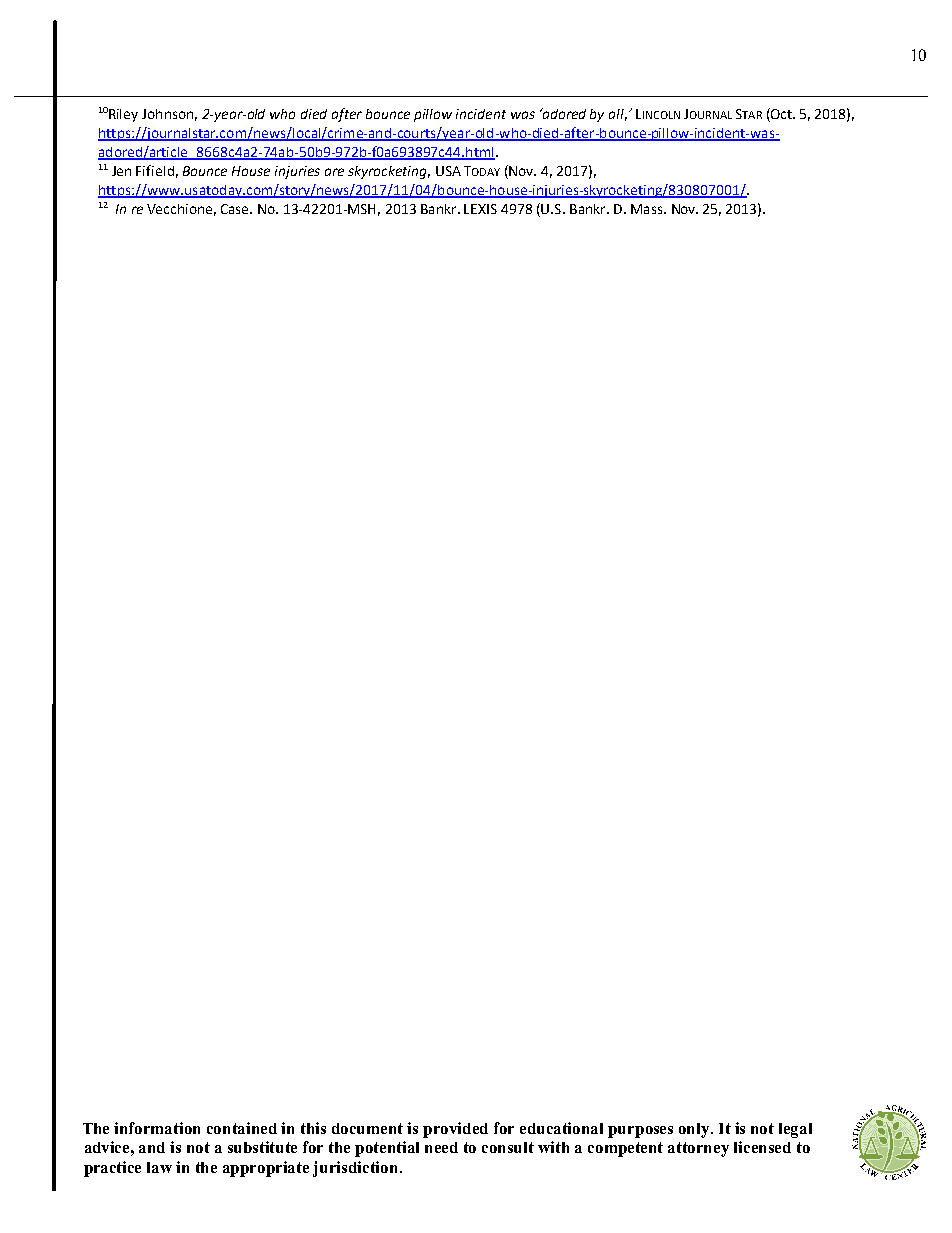 The image size is (952, 1233). What do you see at coordinates (441, 1147) in the document?
I see `need` at bounding box center [441, 1147].
